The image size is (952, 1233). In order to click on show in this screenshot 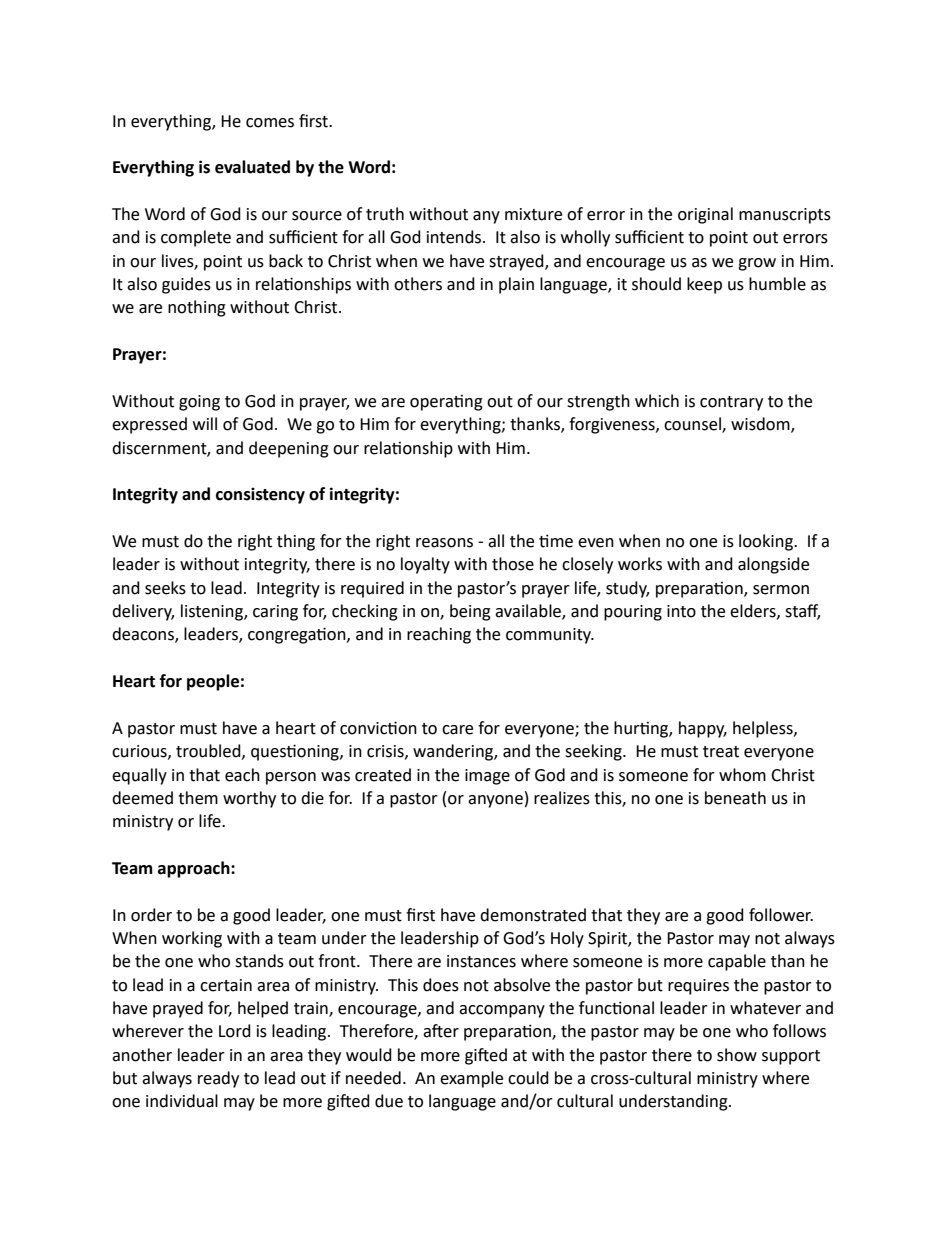, I will do `click(737, 1055)`.
